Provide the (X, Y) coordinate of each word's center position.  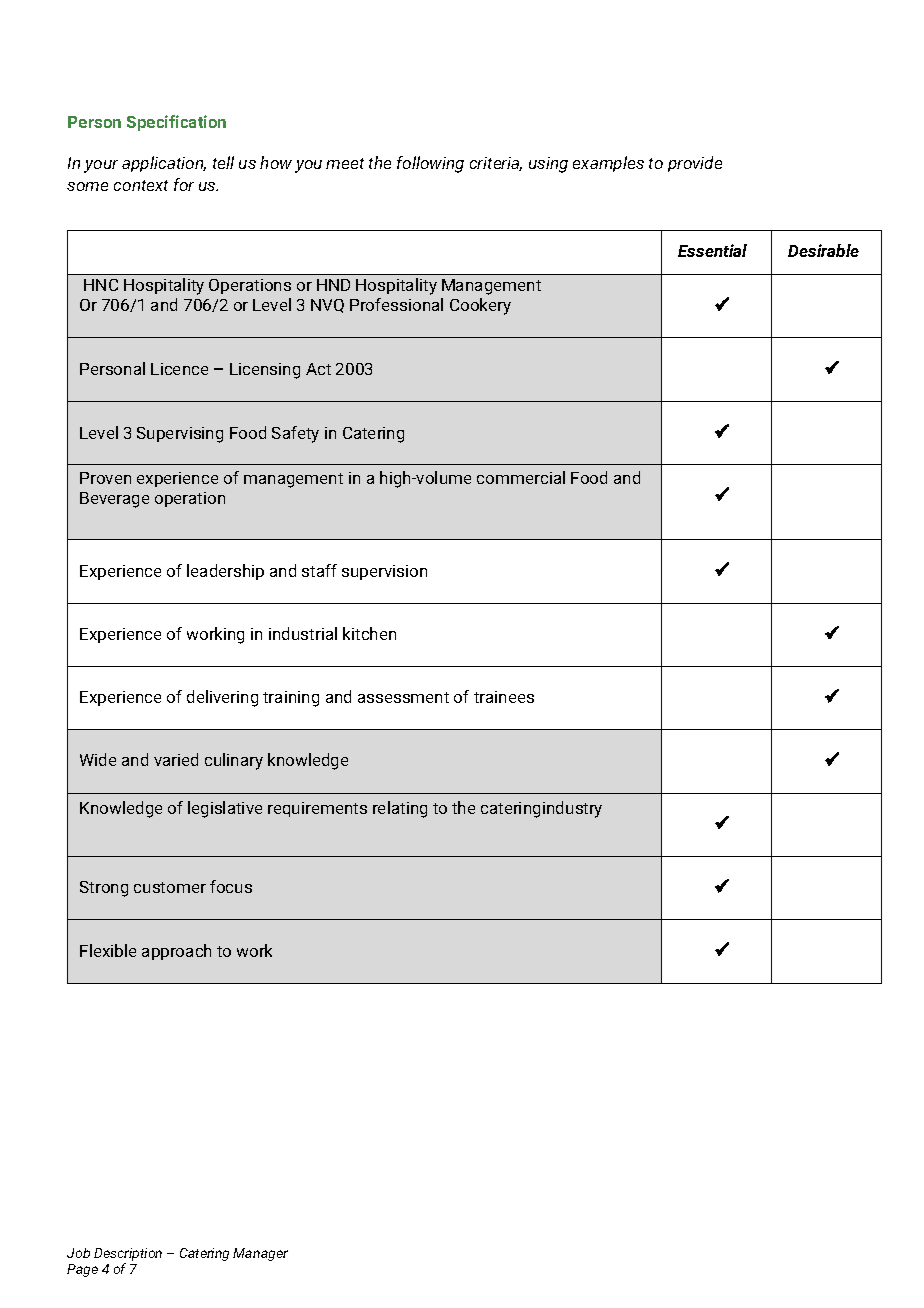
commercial (521, 477)
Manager (260, 1254)
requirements (317, 809)
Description (128, 1254)
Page (82, 1270)
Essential (712, 250)
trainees (504, 697)
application (164, 164)
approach (176, 952)
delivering (222, 698)
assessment (403, 697)
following (430, 164)
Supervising (180, 435)
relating (400, 809)
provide (695, 164)
